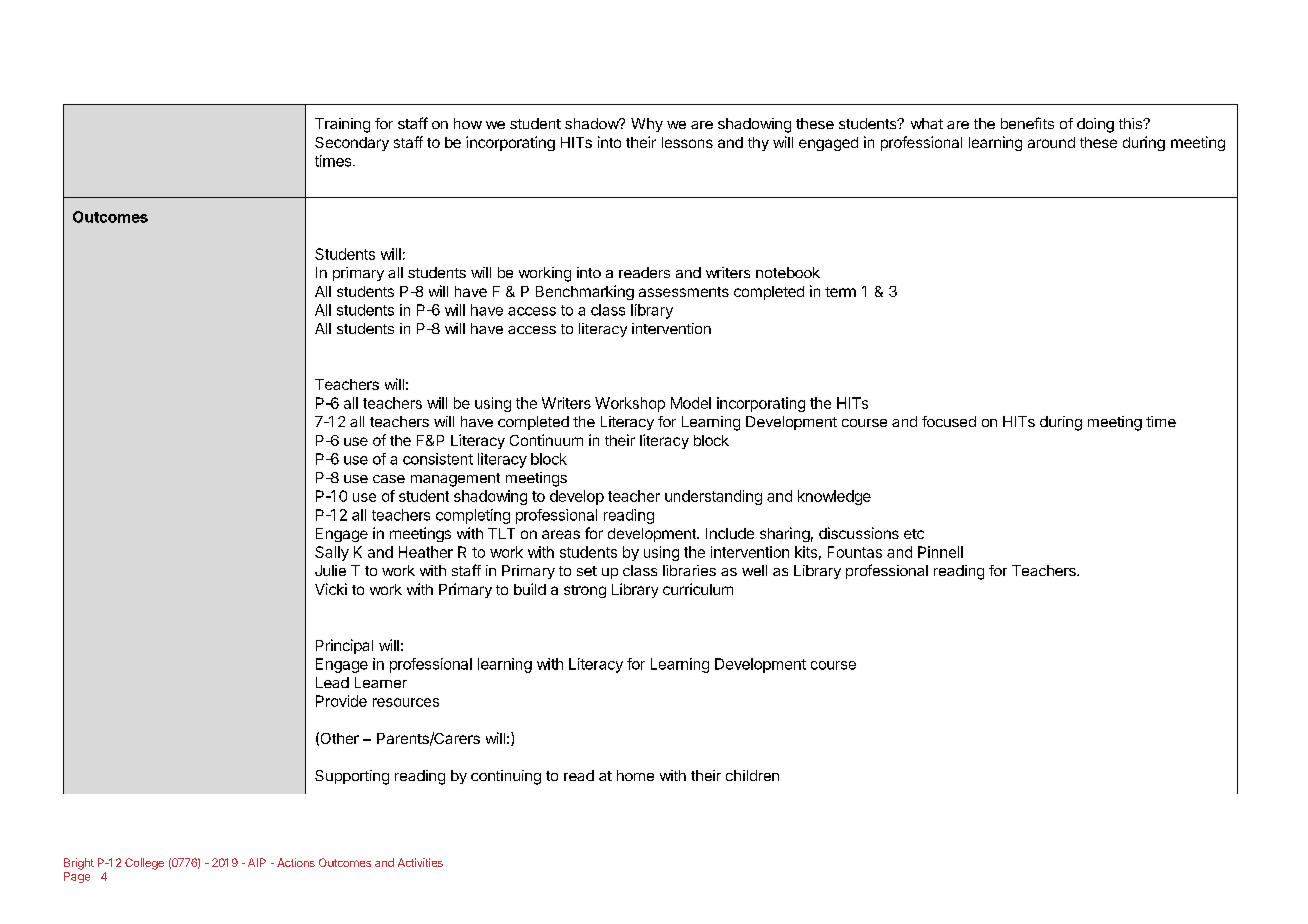 This screenshot has height=924, width=1308. What do you see at coordinates (585, 591) in the screenshot?
I see `strong` at bounding box center [585, 591].
